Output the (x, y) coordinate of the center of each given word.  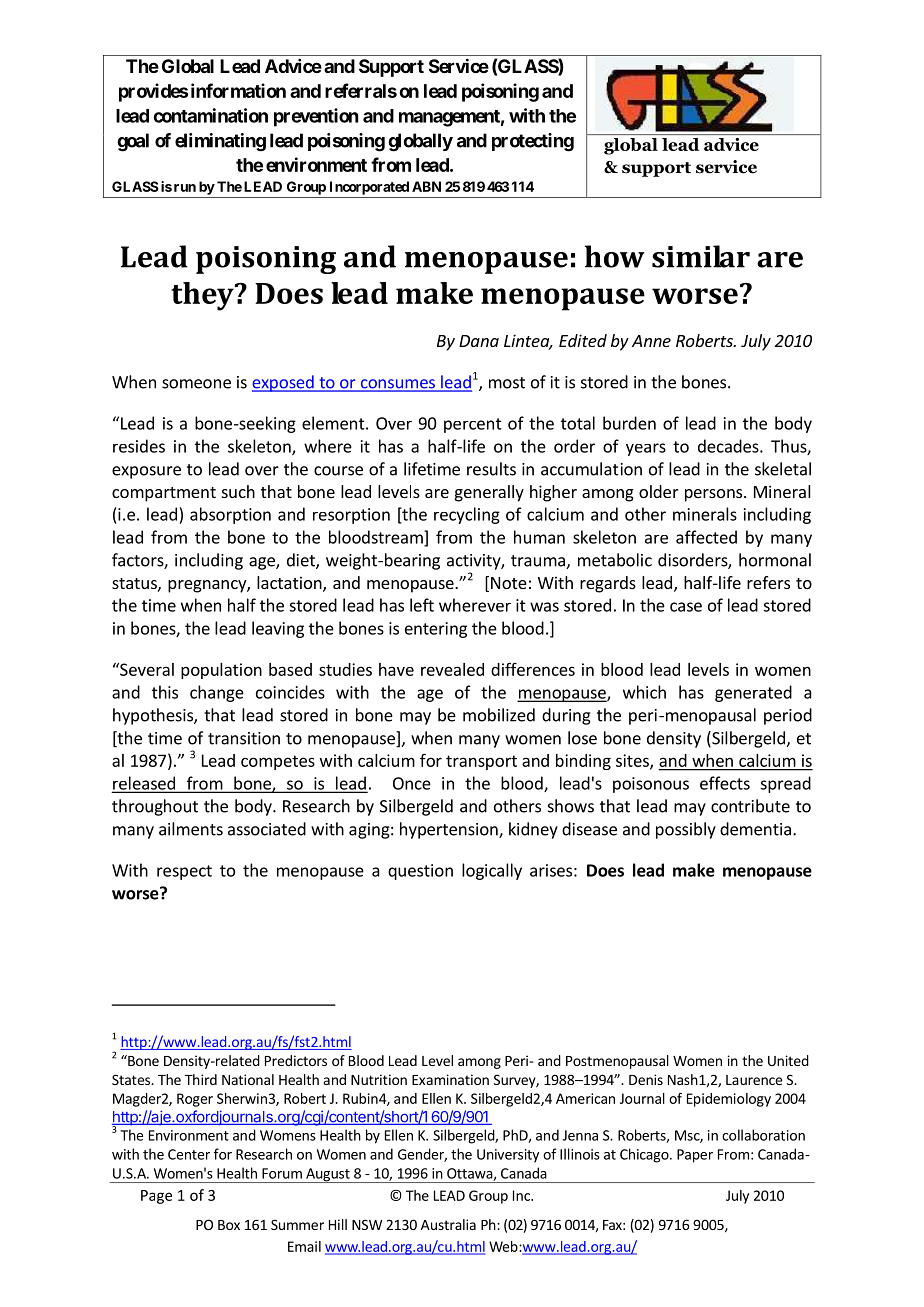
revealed (452, 669)
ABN (426, 186)
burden (629, 423)
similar (701, 256)
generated (753, 693)
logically (492, 871)
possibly (686, 830)
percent (473, 425)
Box (229, 1225)
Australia (448, 1224)
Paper (695, 1156)
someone (196, 384)
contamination (210, 115)
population (221, 671)
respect (184, 872)
